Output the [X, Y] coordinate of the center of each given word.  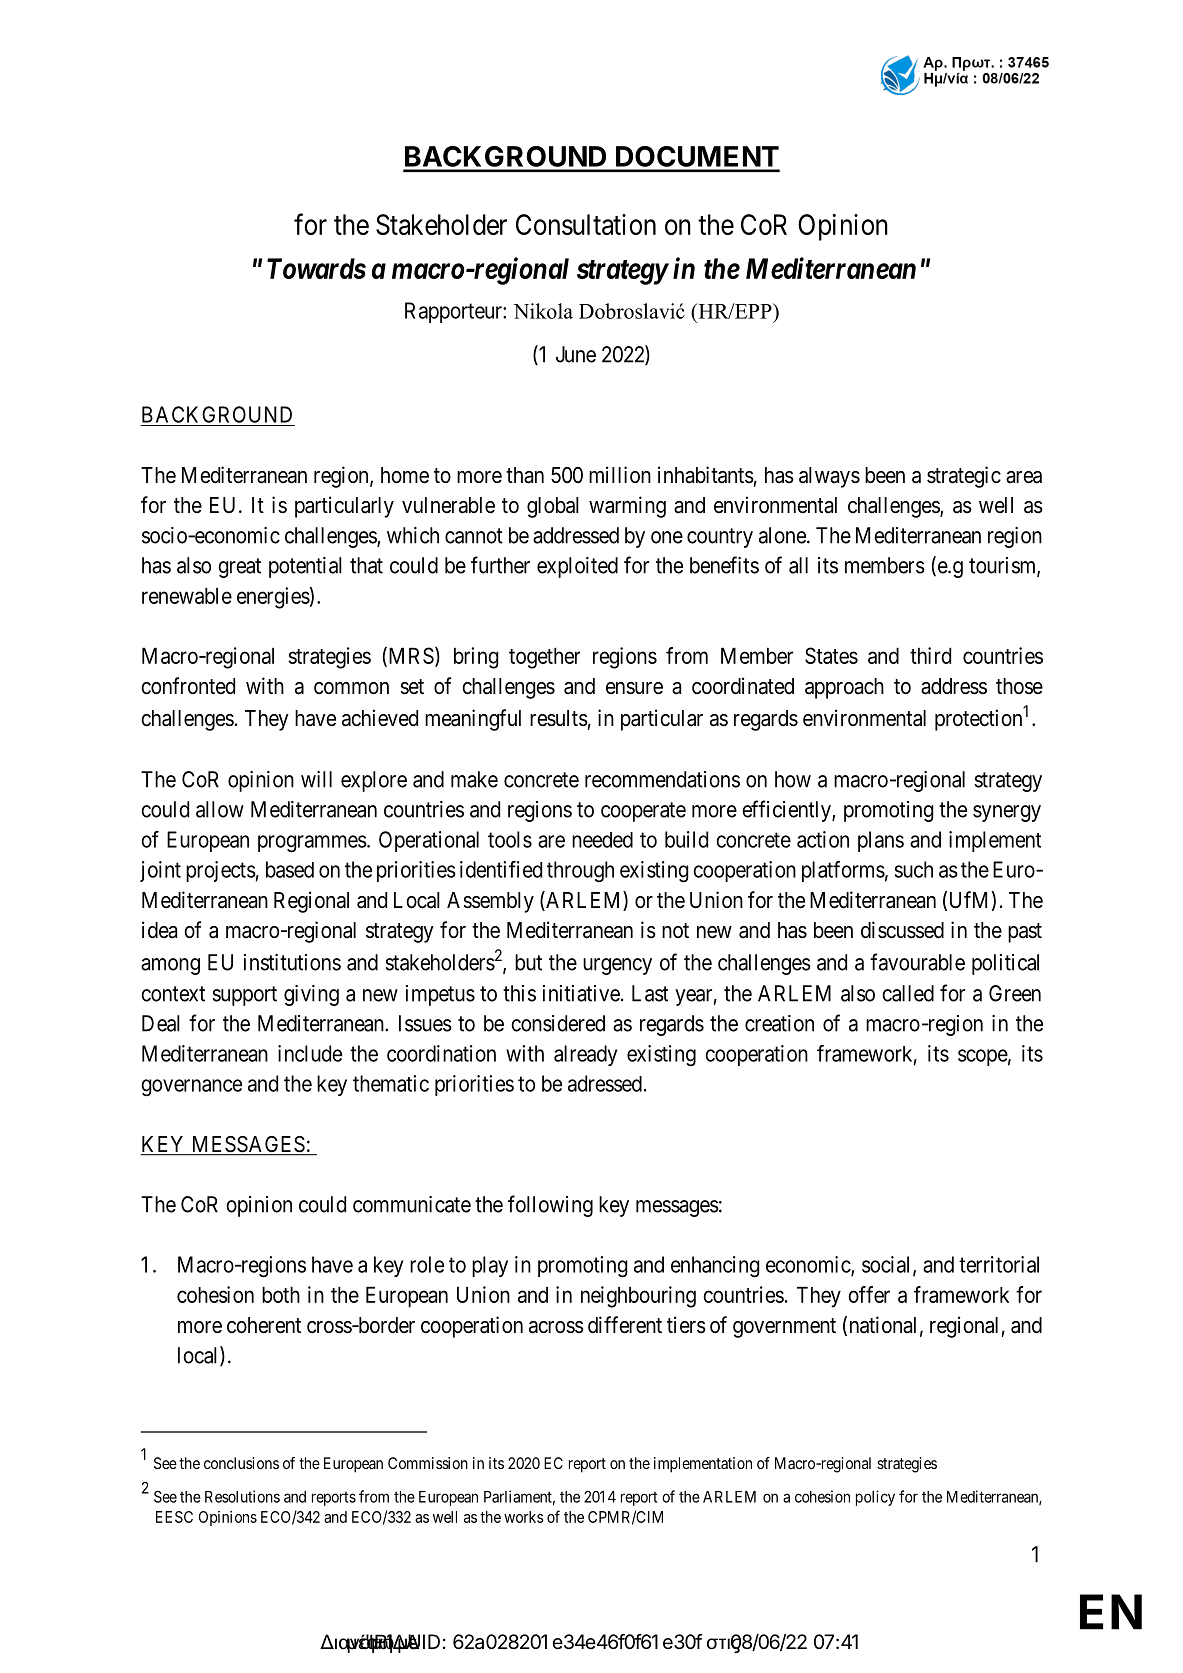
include [310, 1053]
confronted [188, 686]
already [585, 1055]
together [544, 658]
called [908, 993]
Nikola [543, 311]
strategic [964, 477]
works [524, 1517]
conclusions [241, 1463]
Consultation [586, 224]
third [930, 655]
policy [875, 1498]
